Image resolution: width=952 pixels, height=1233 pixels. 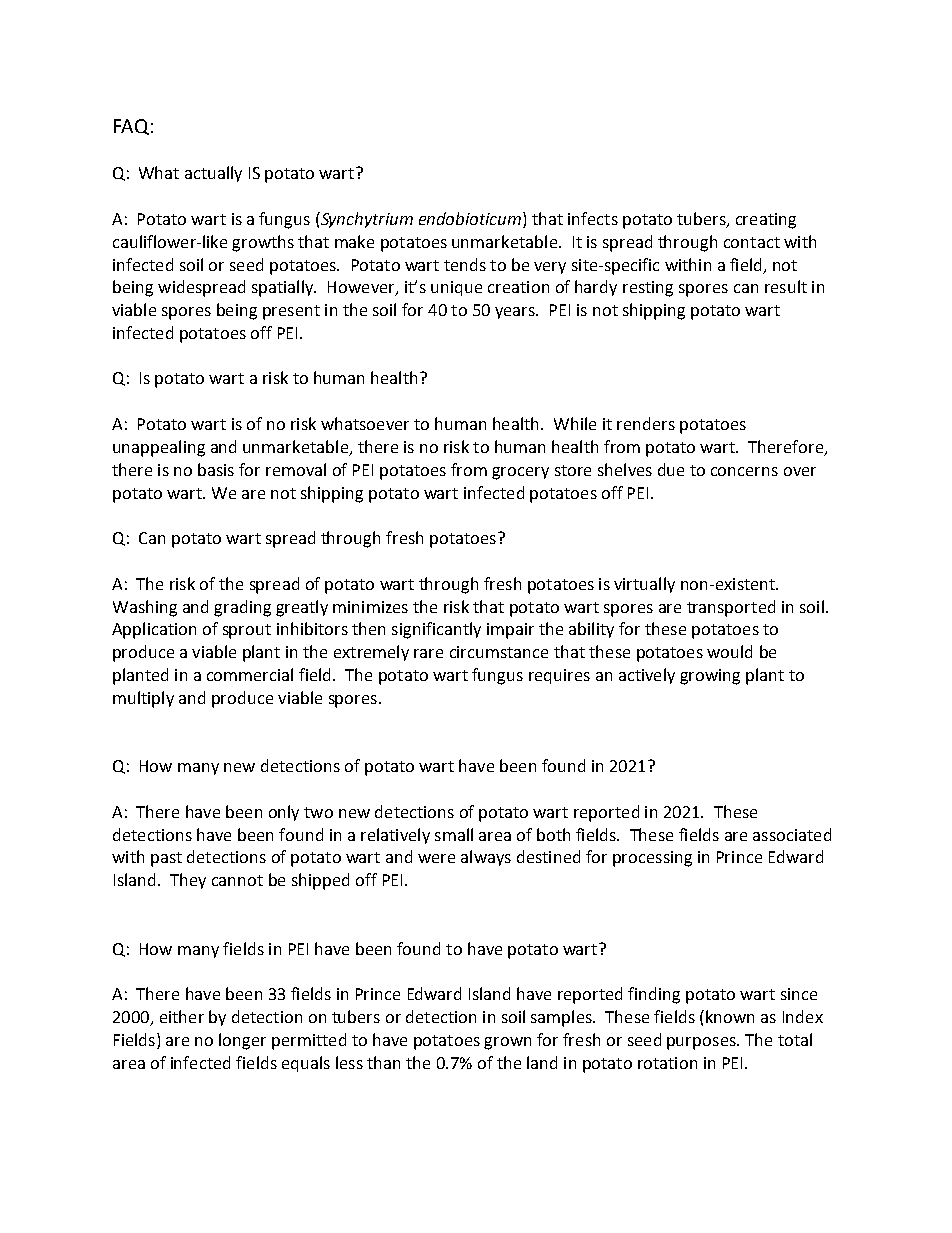 What do you see at coordinates (520, 473) in the image?
I see `grocery` at bounding box center [520, 473].
